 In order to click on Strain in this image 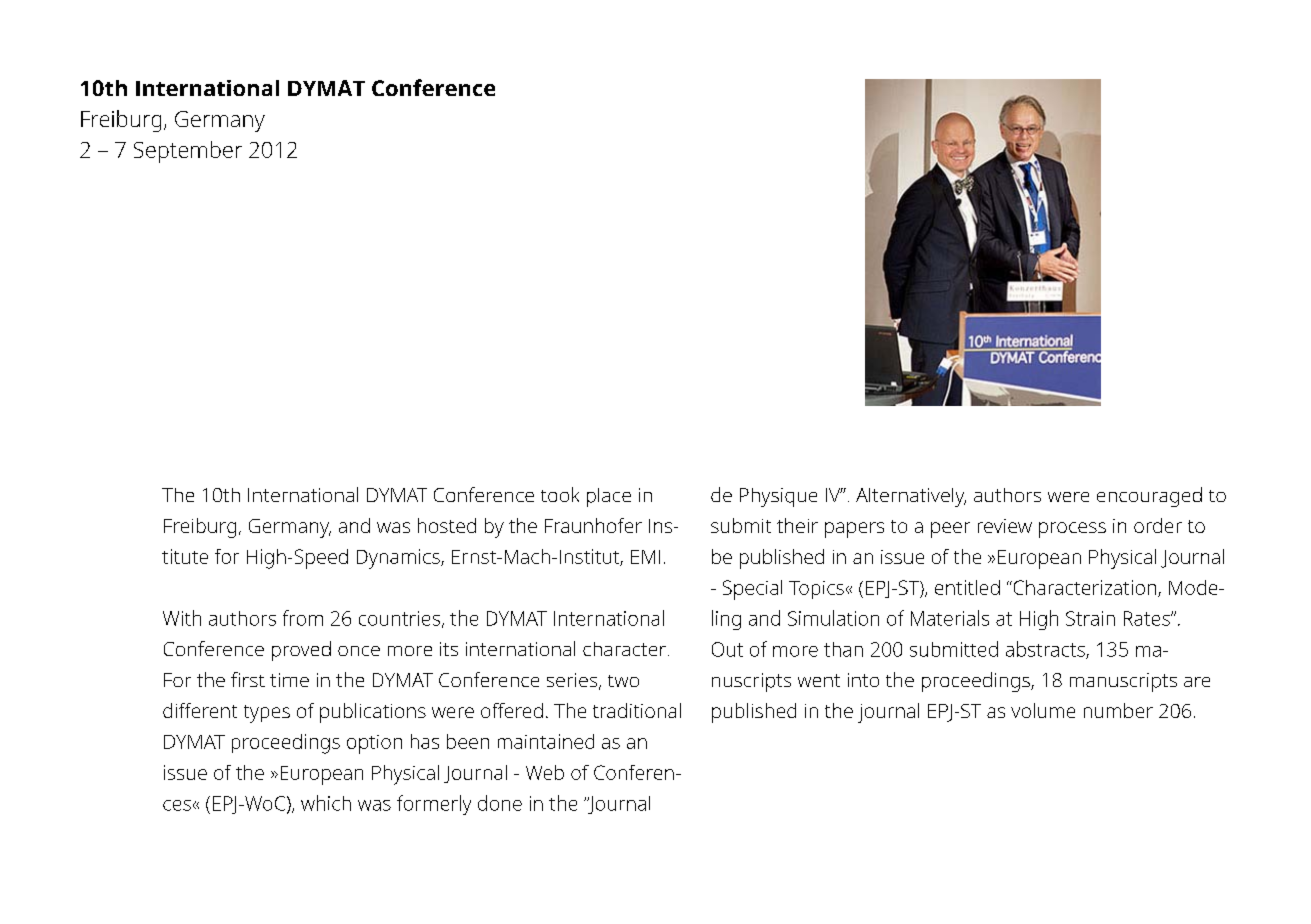, I will do `click(1090, 618)`.
